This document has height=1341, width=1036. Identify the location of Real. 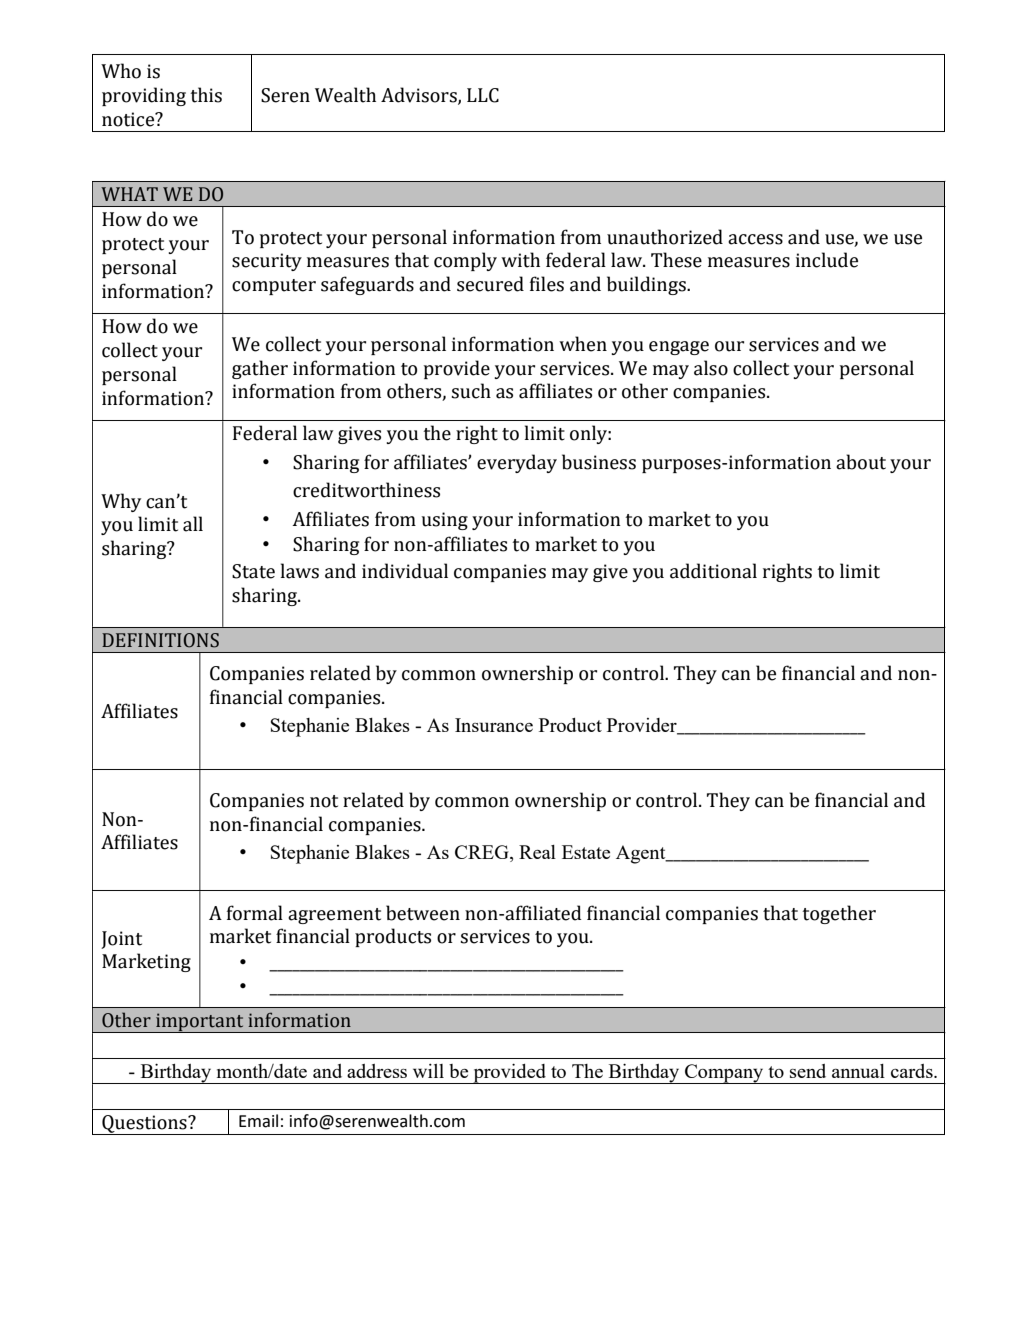
(537, 852).
